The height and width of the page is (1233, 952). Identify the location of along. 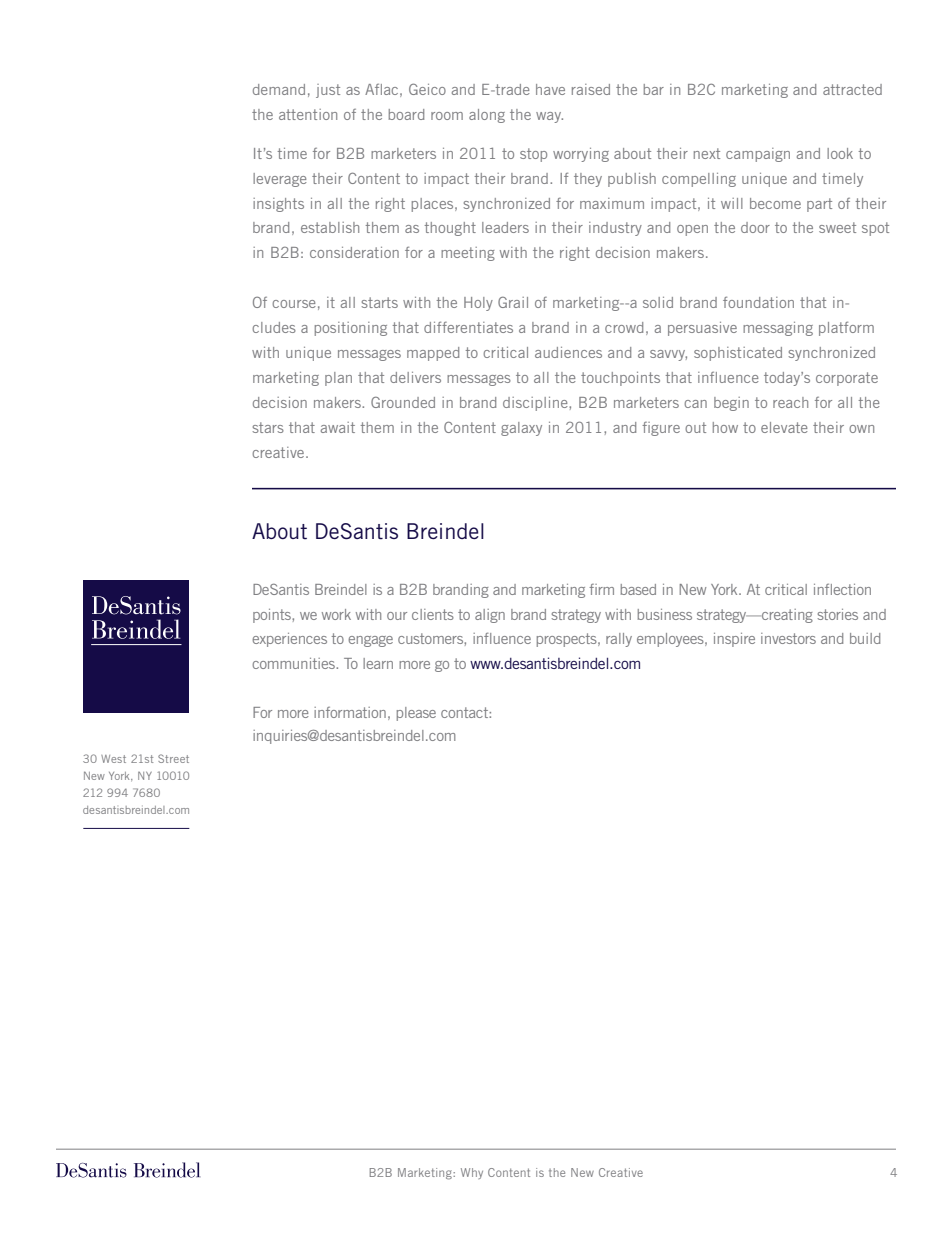
(487, 116).
